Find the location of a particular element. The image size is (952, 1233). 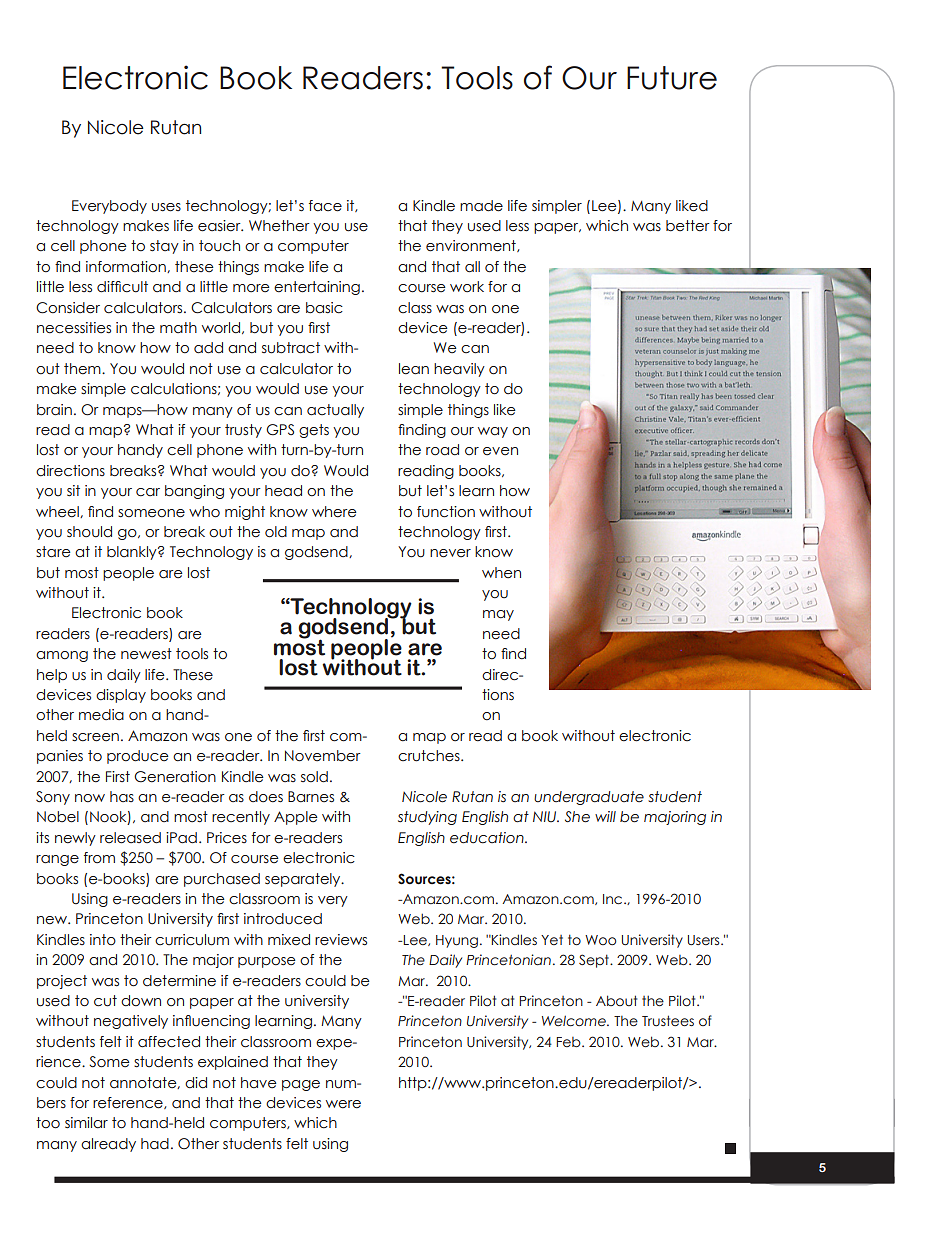

newest is located at coordinates (146, 654).
